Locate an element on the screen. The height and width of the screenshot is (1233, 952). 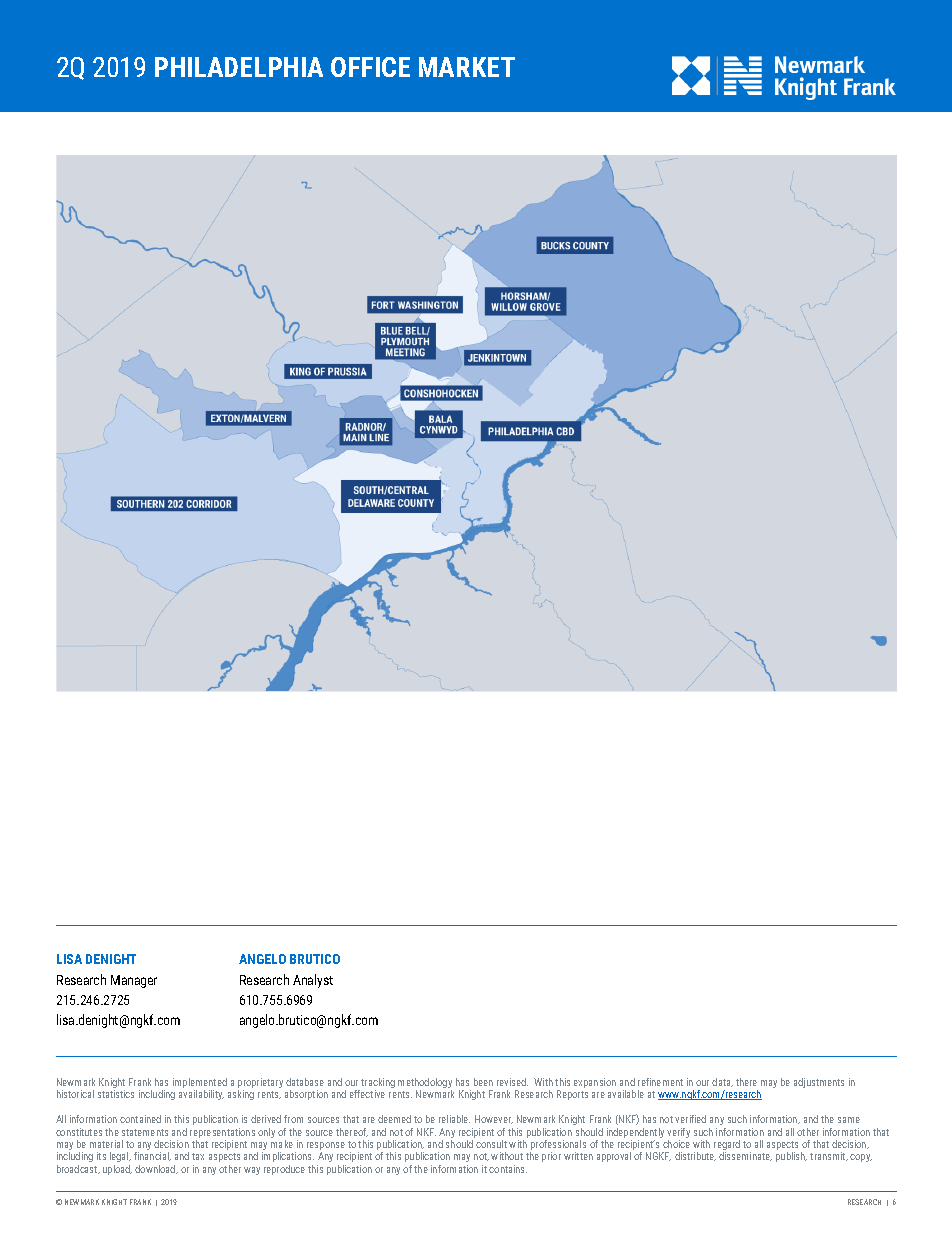
refinement is located at coordinates (660, 1082).
